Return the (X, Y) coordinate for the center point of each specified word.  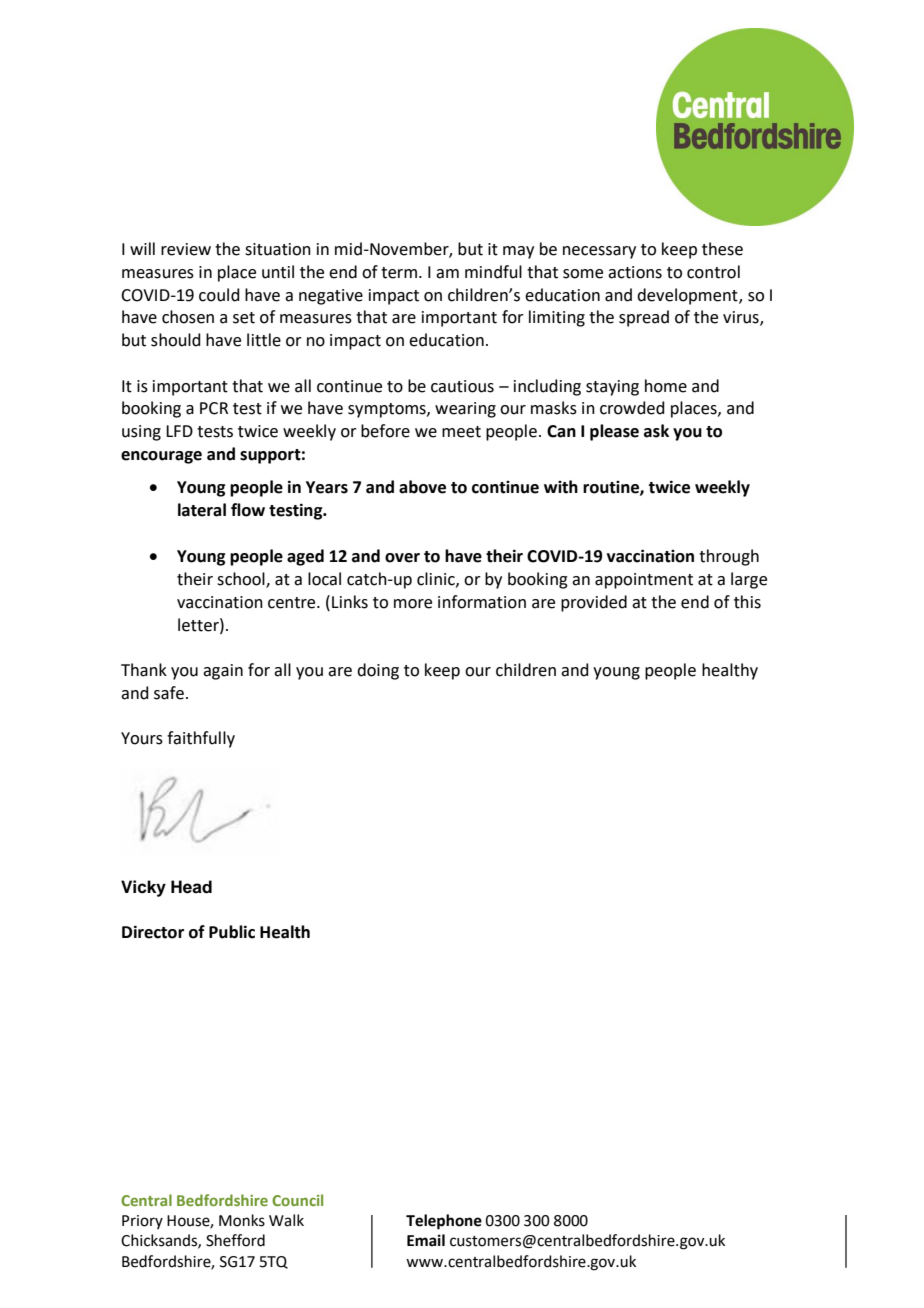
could (219, 295)
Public (232, 932)
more (413, 604)
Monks (242, 1220)
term (399, 273)
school (242, 580)
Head (191, 887)
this (747, 602)
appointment (644, 581)
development (688, 296)
